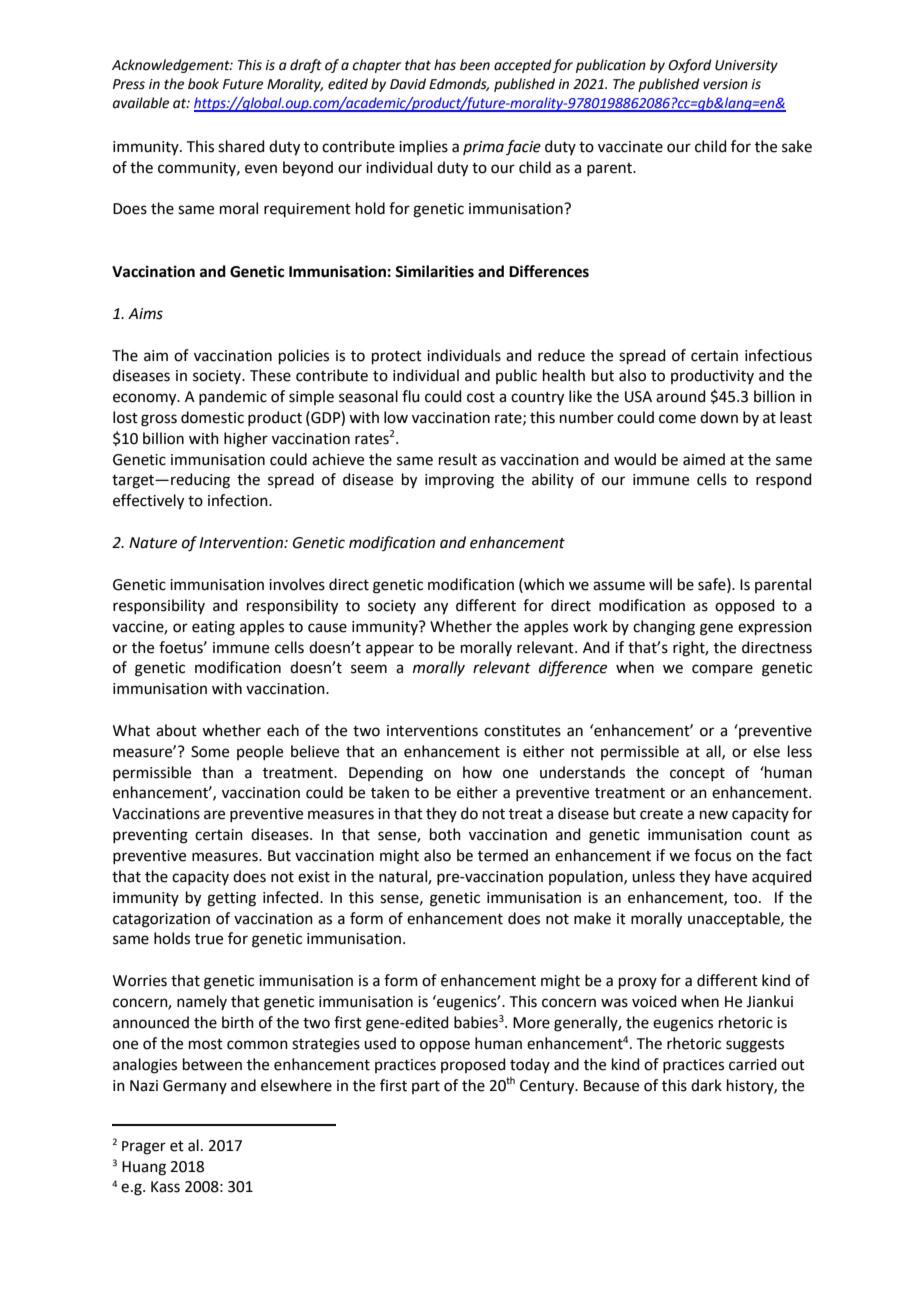 Image resolution: width=924 pixels, height=1308 pixels. What do you see at coordinates (475, 65) in the screenshot?
I see `been` at bounding box center [475, 65].
